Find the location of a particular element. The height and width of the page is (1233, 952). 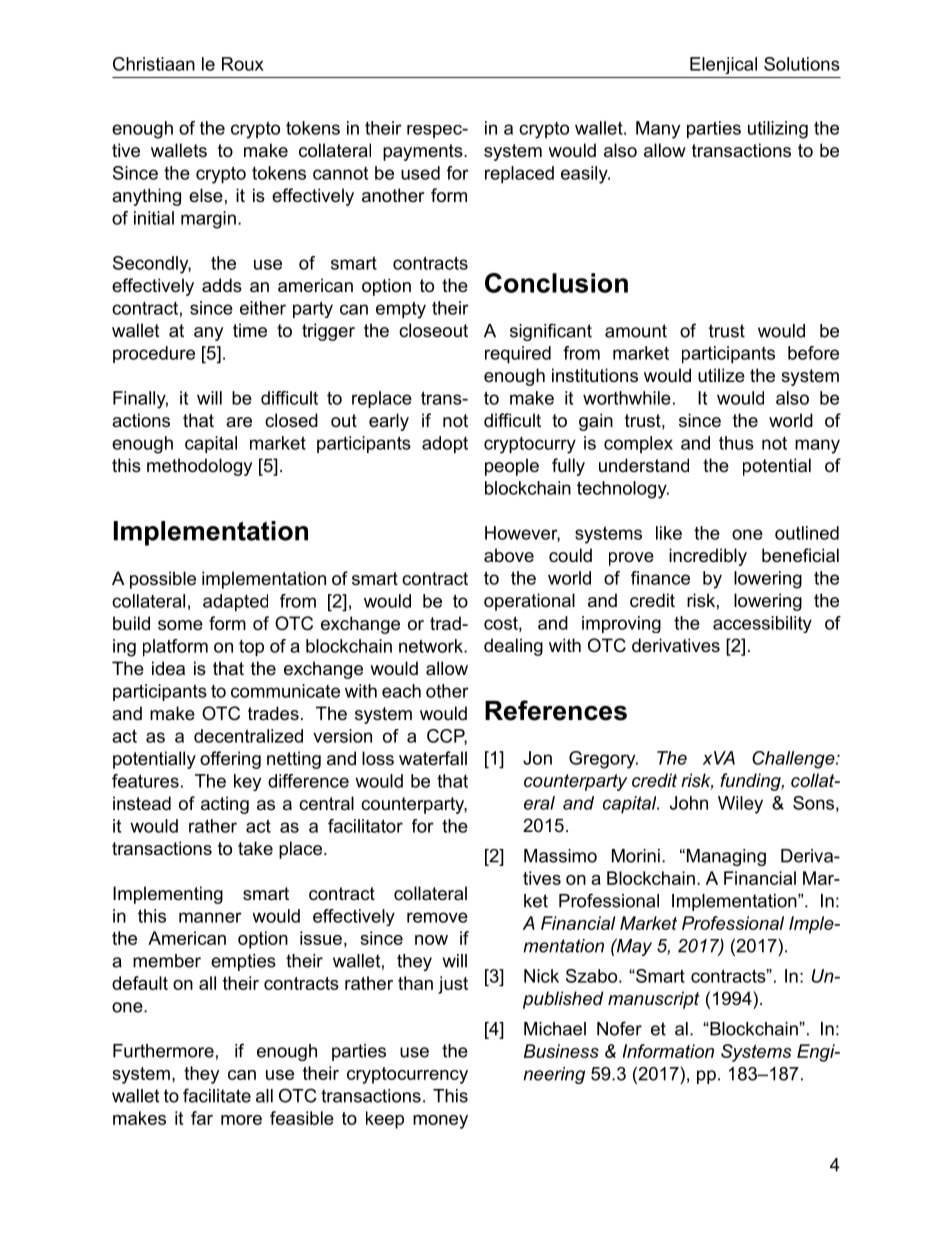

facilitate is located at coordinates (217, 1095).
